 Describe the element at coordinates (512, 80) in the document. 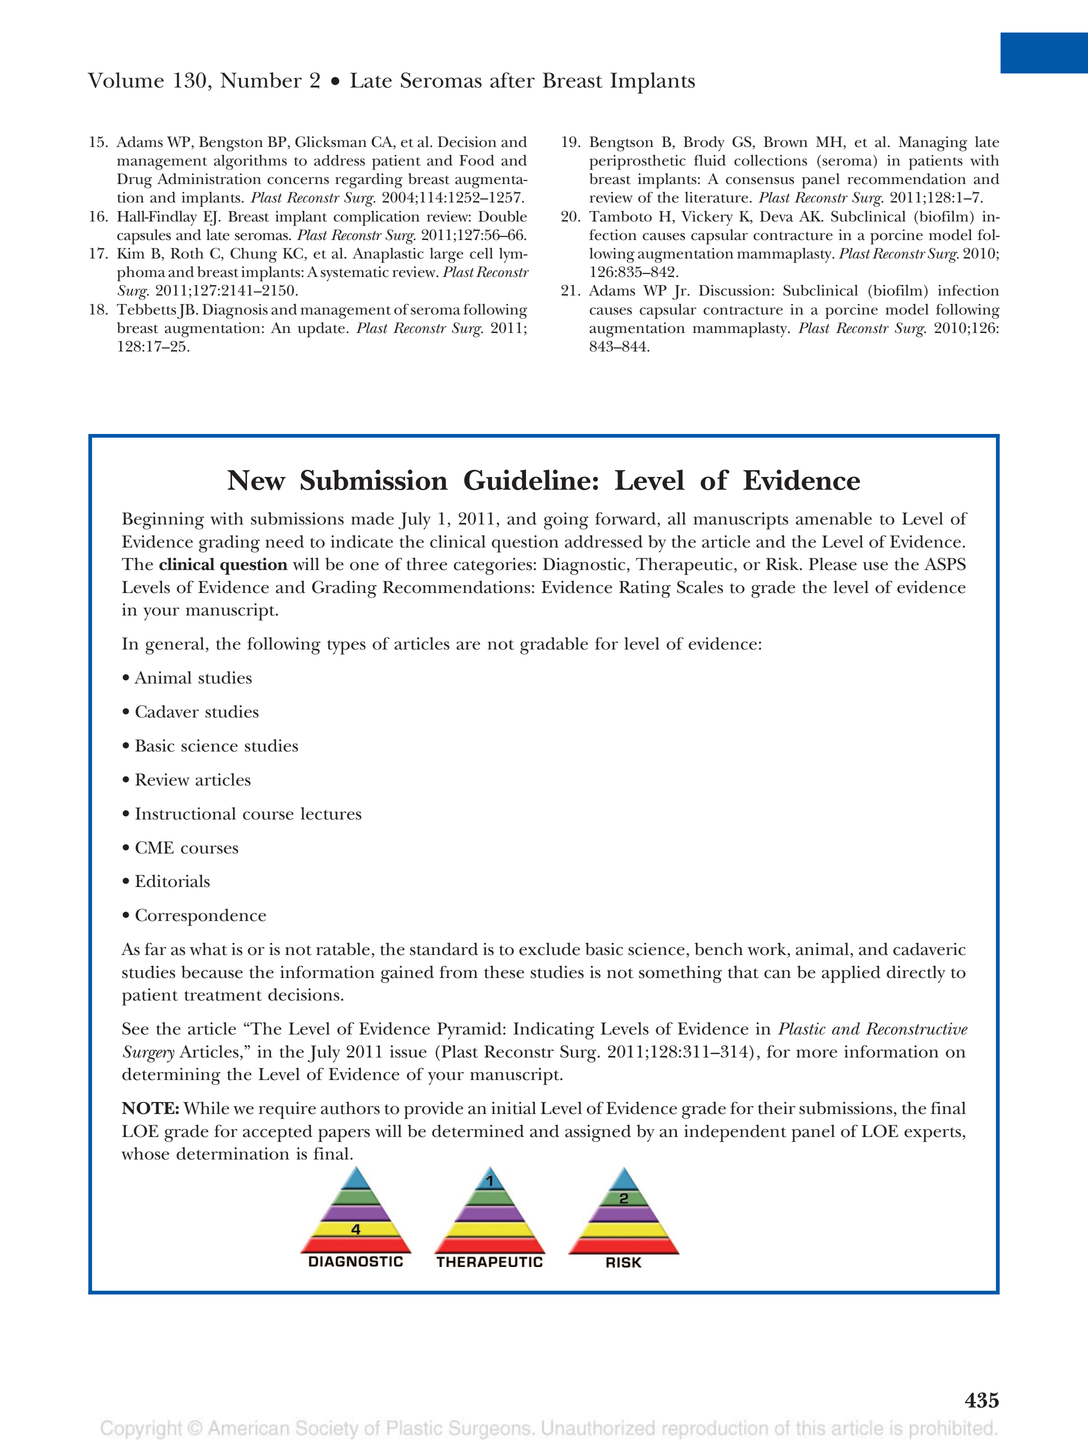

I see `after` at that location.
